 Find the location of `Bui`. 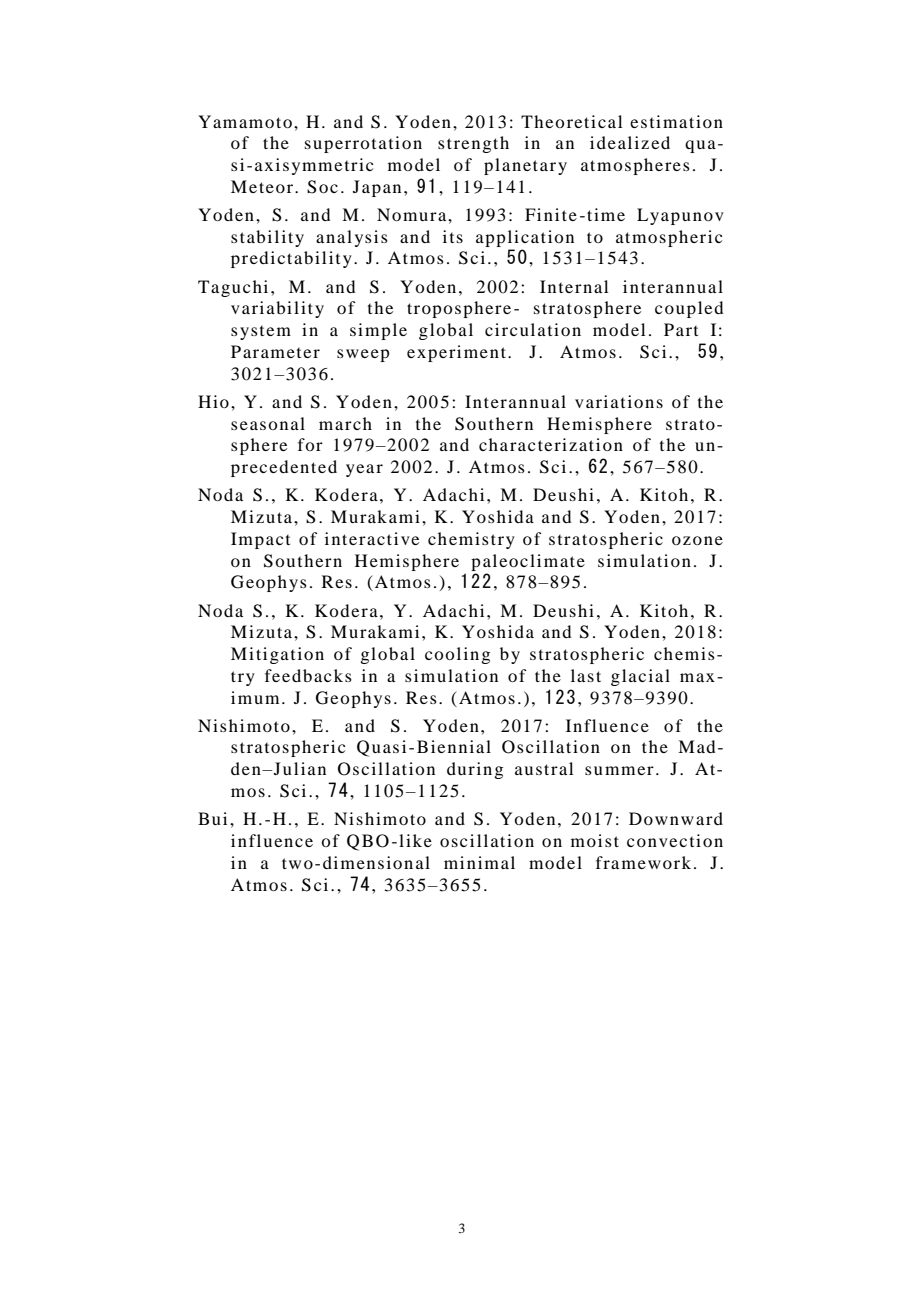

Bui is located at coordinates (212, 818).
